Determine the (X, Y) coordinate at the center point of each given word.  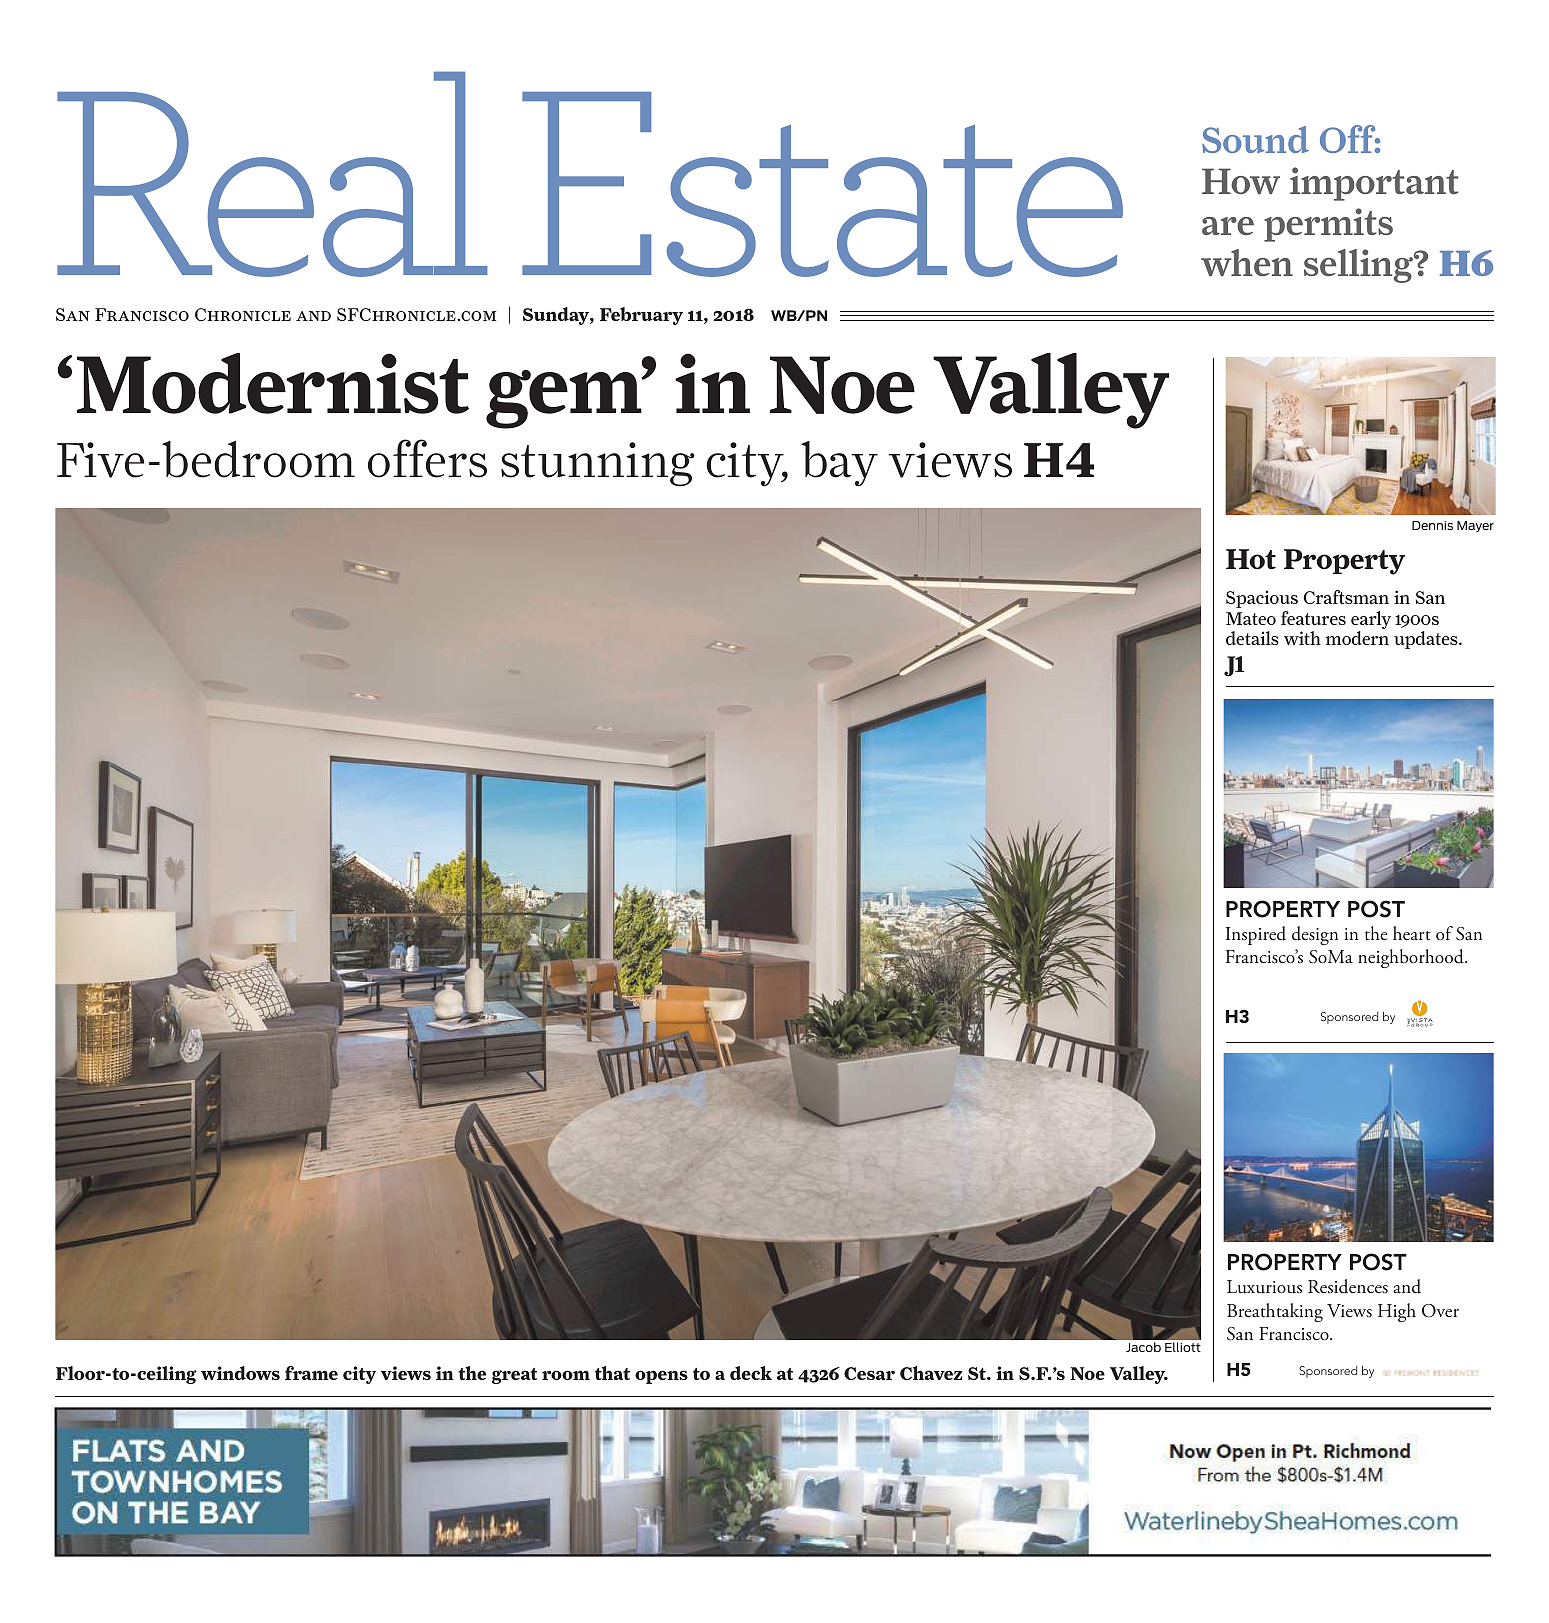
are (1228, 226)
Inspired (1256, 935)
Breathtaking (1275, 1312)
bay (839, 464)
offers (427, 458)
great (514, 1376)
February (641, 316)
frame (311, 1373)
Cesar (869, 1373)
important (1374, 184)
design (1315, 935)
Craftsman (1346, 597)
